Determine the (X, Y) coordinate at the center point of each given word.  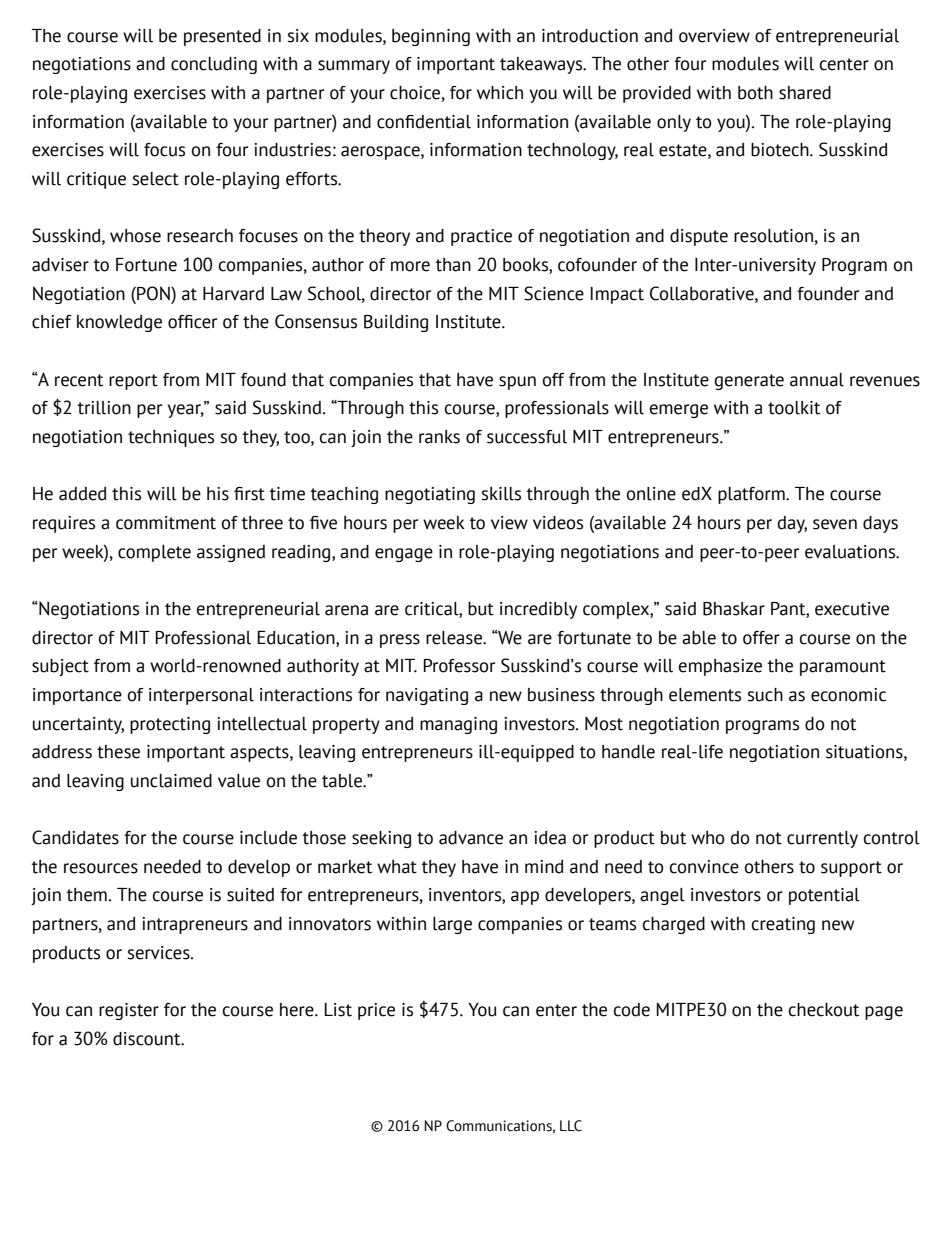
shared (805, 93)
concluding (214, 65)
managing (458, 725)
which (500, 93)
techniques (171, 438)
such (765, 695)
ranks (439, 437)
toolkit (794, 408)
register (129, 1011)
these (118, 752)
